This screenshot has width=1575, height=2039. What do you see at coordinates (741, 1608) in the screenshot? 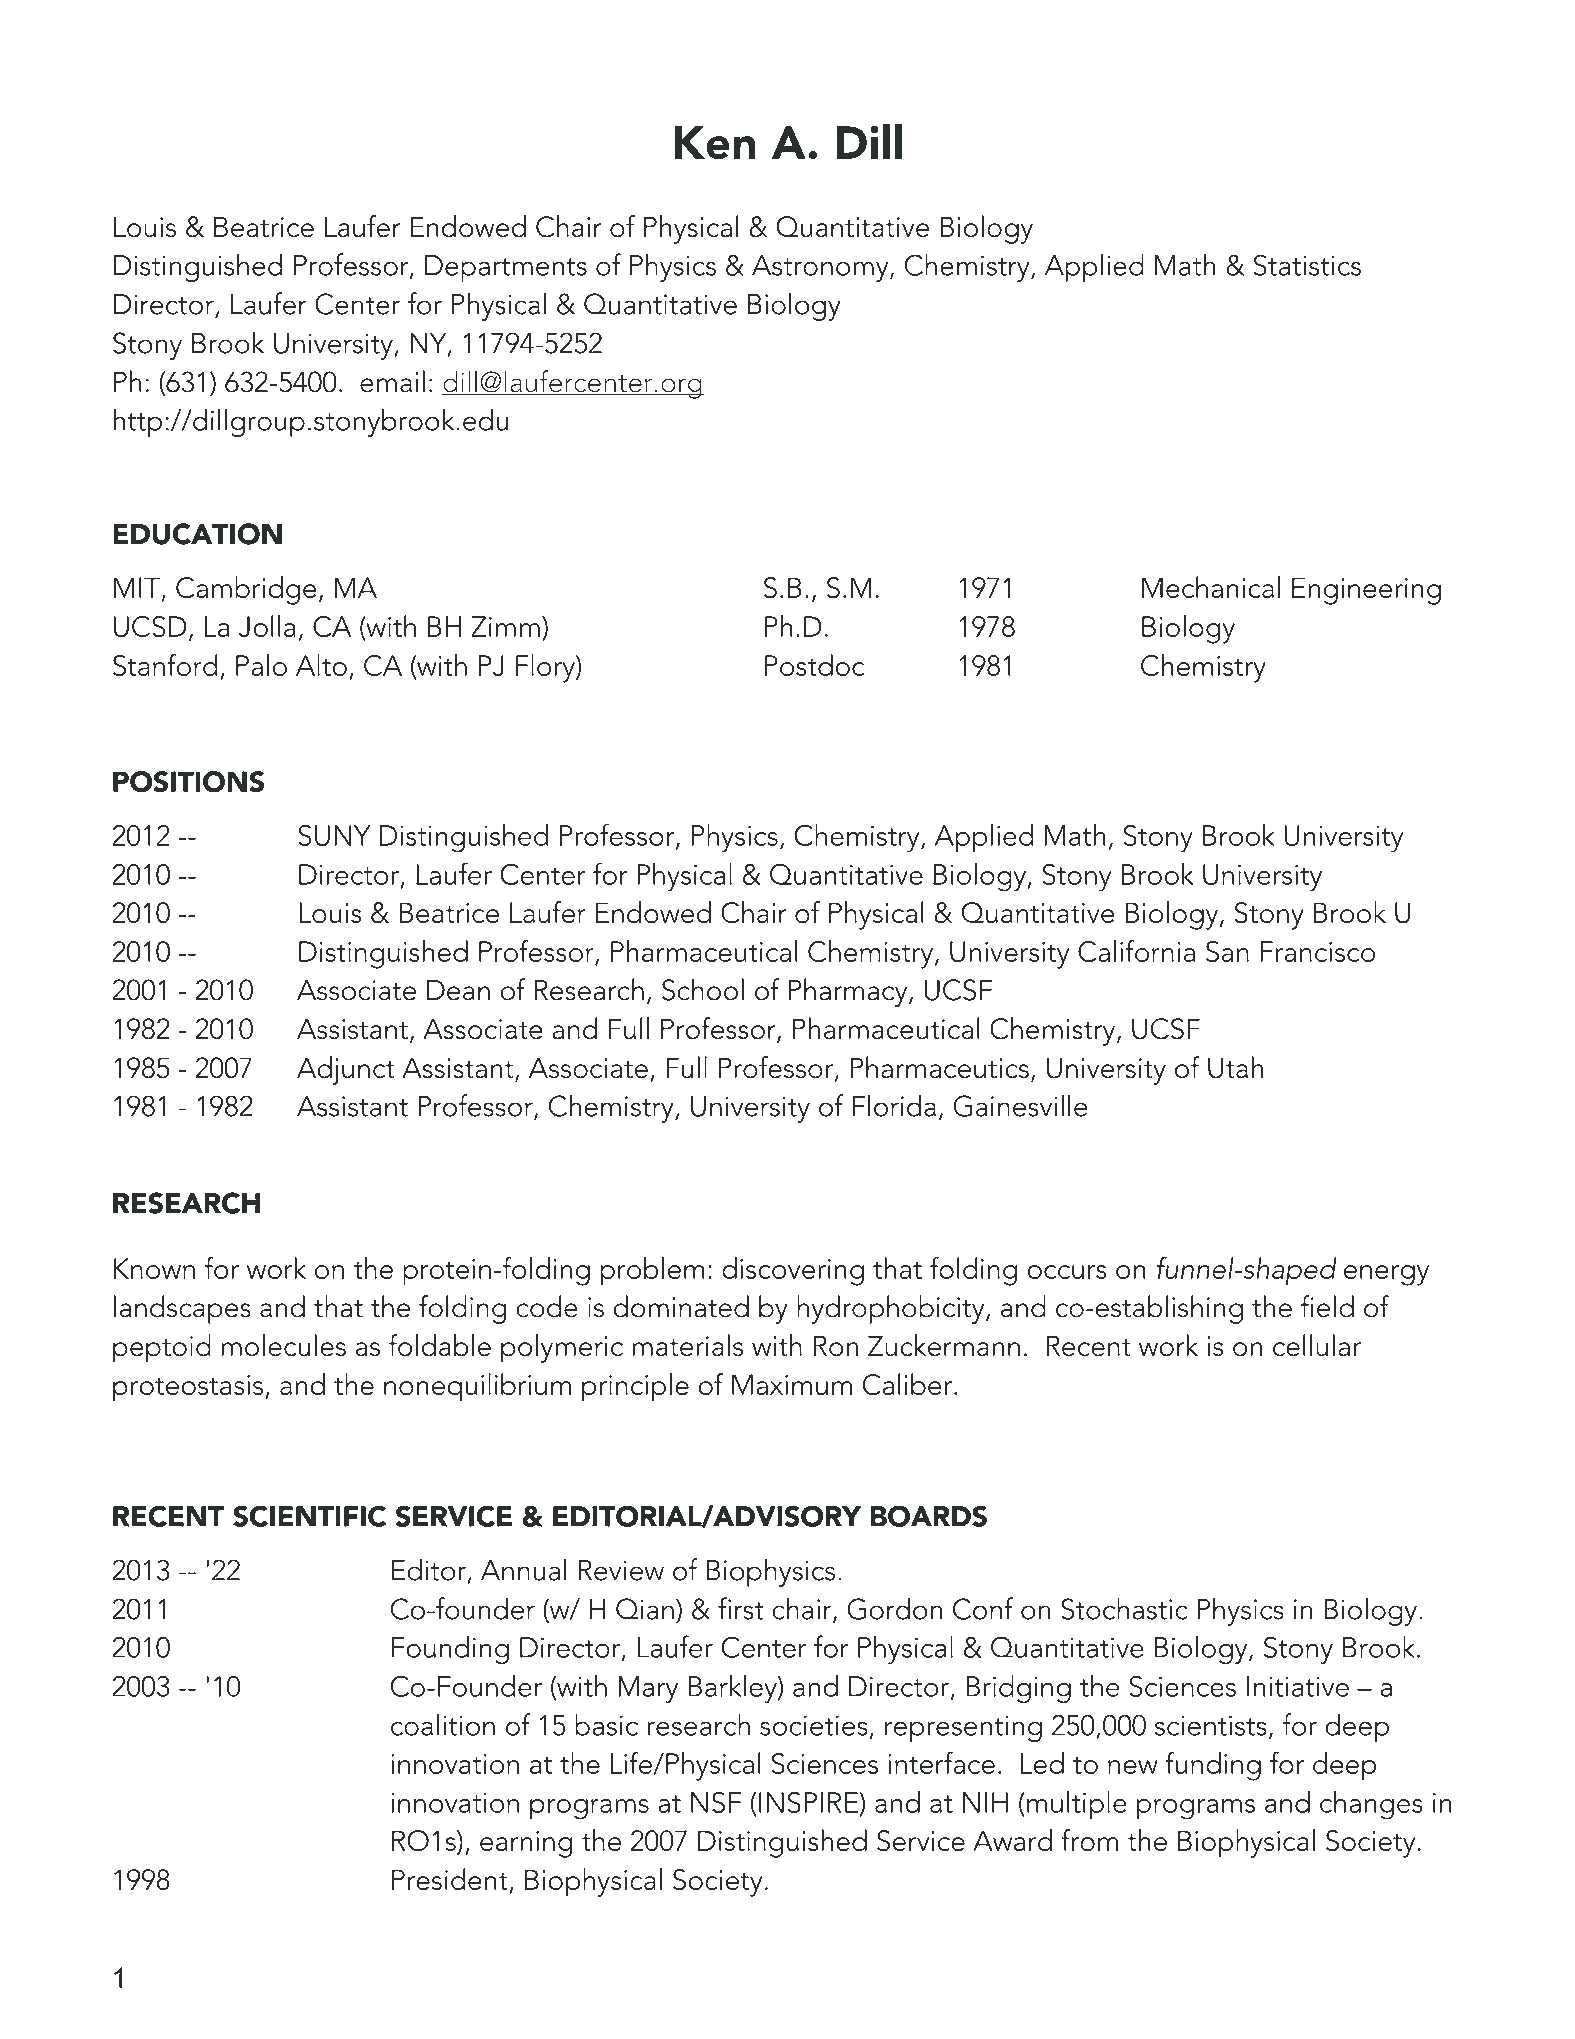
I see `first` at bounding box center [741, 1608].
